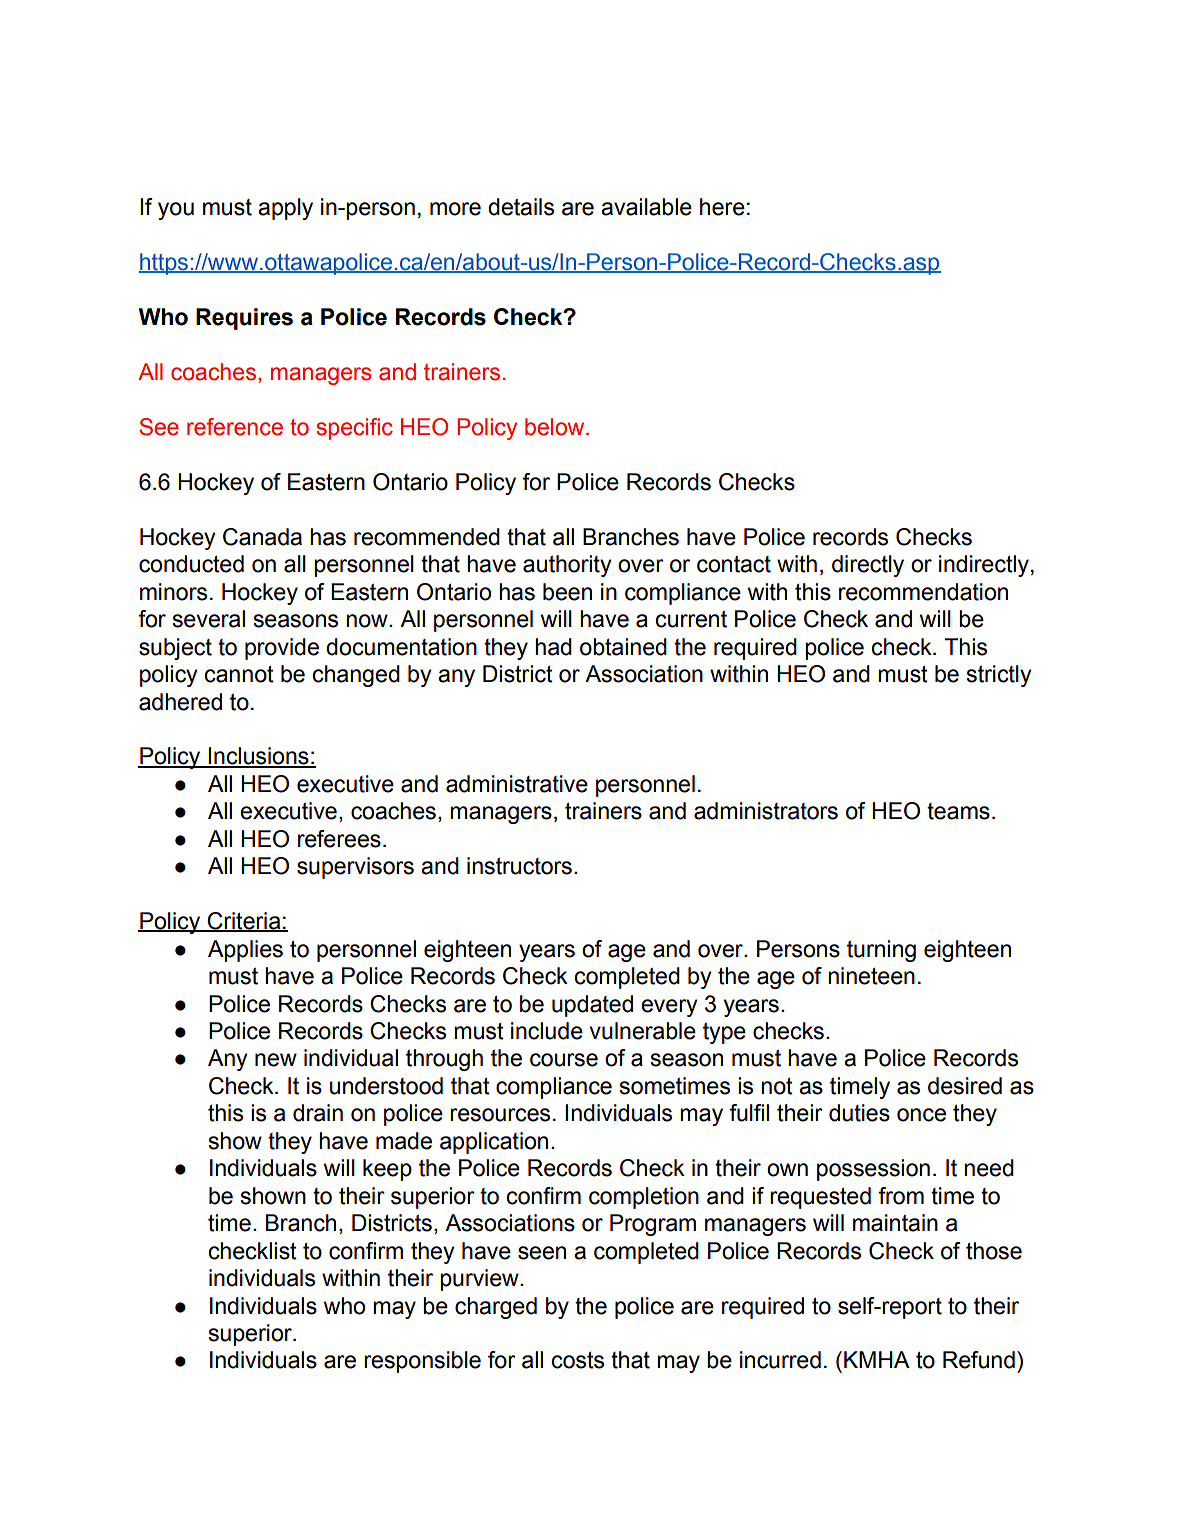  What do you see at coordinates (285, 209) in the document?
I see `apply` at bounding box center [285, 209].
